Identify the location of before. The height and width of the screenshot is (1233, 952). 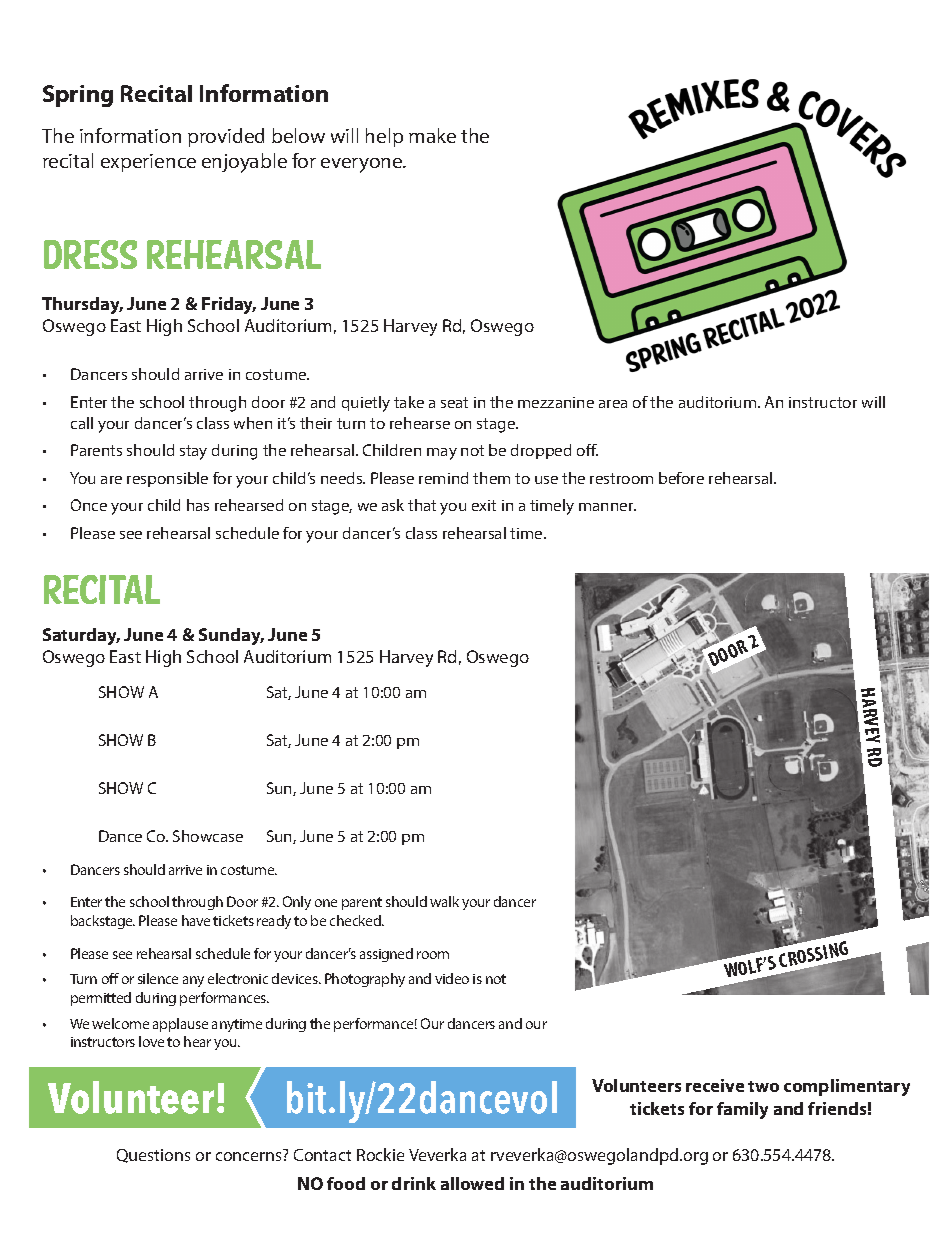
(681, 478).
